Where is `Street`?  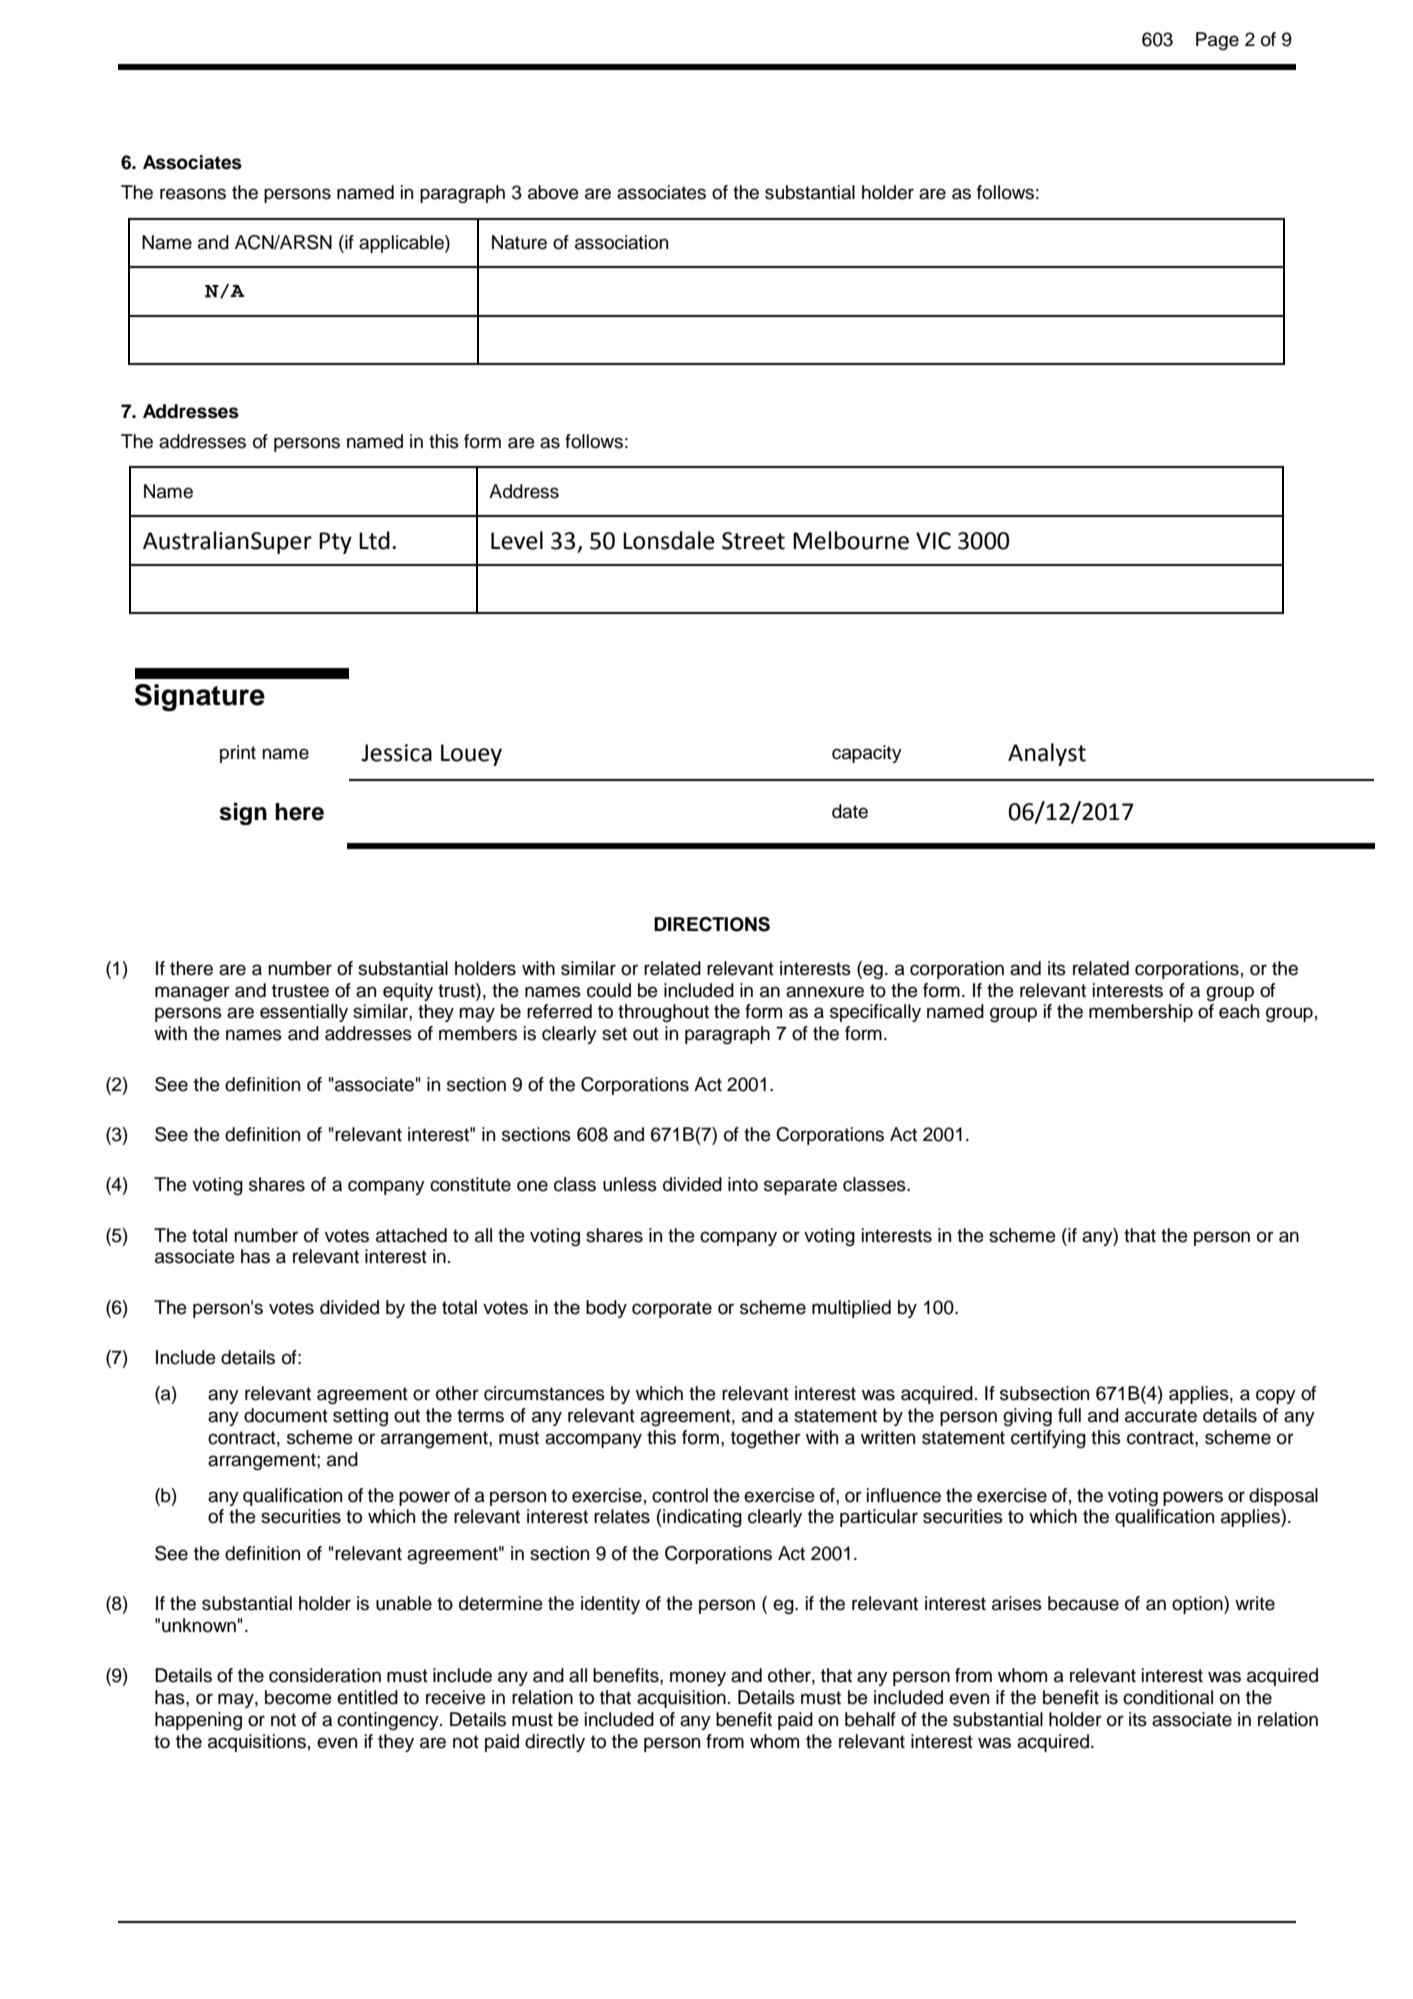
Street is located at coordinates (753, 541).
